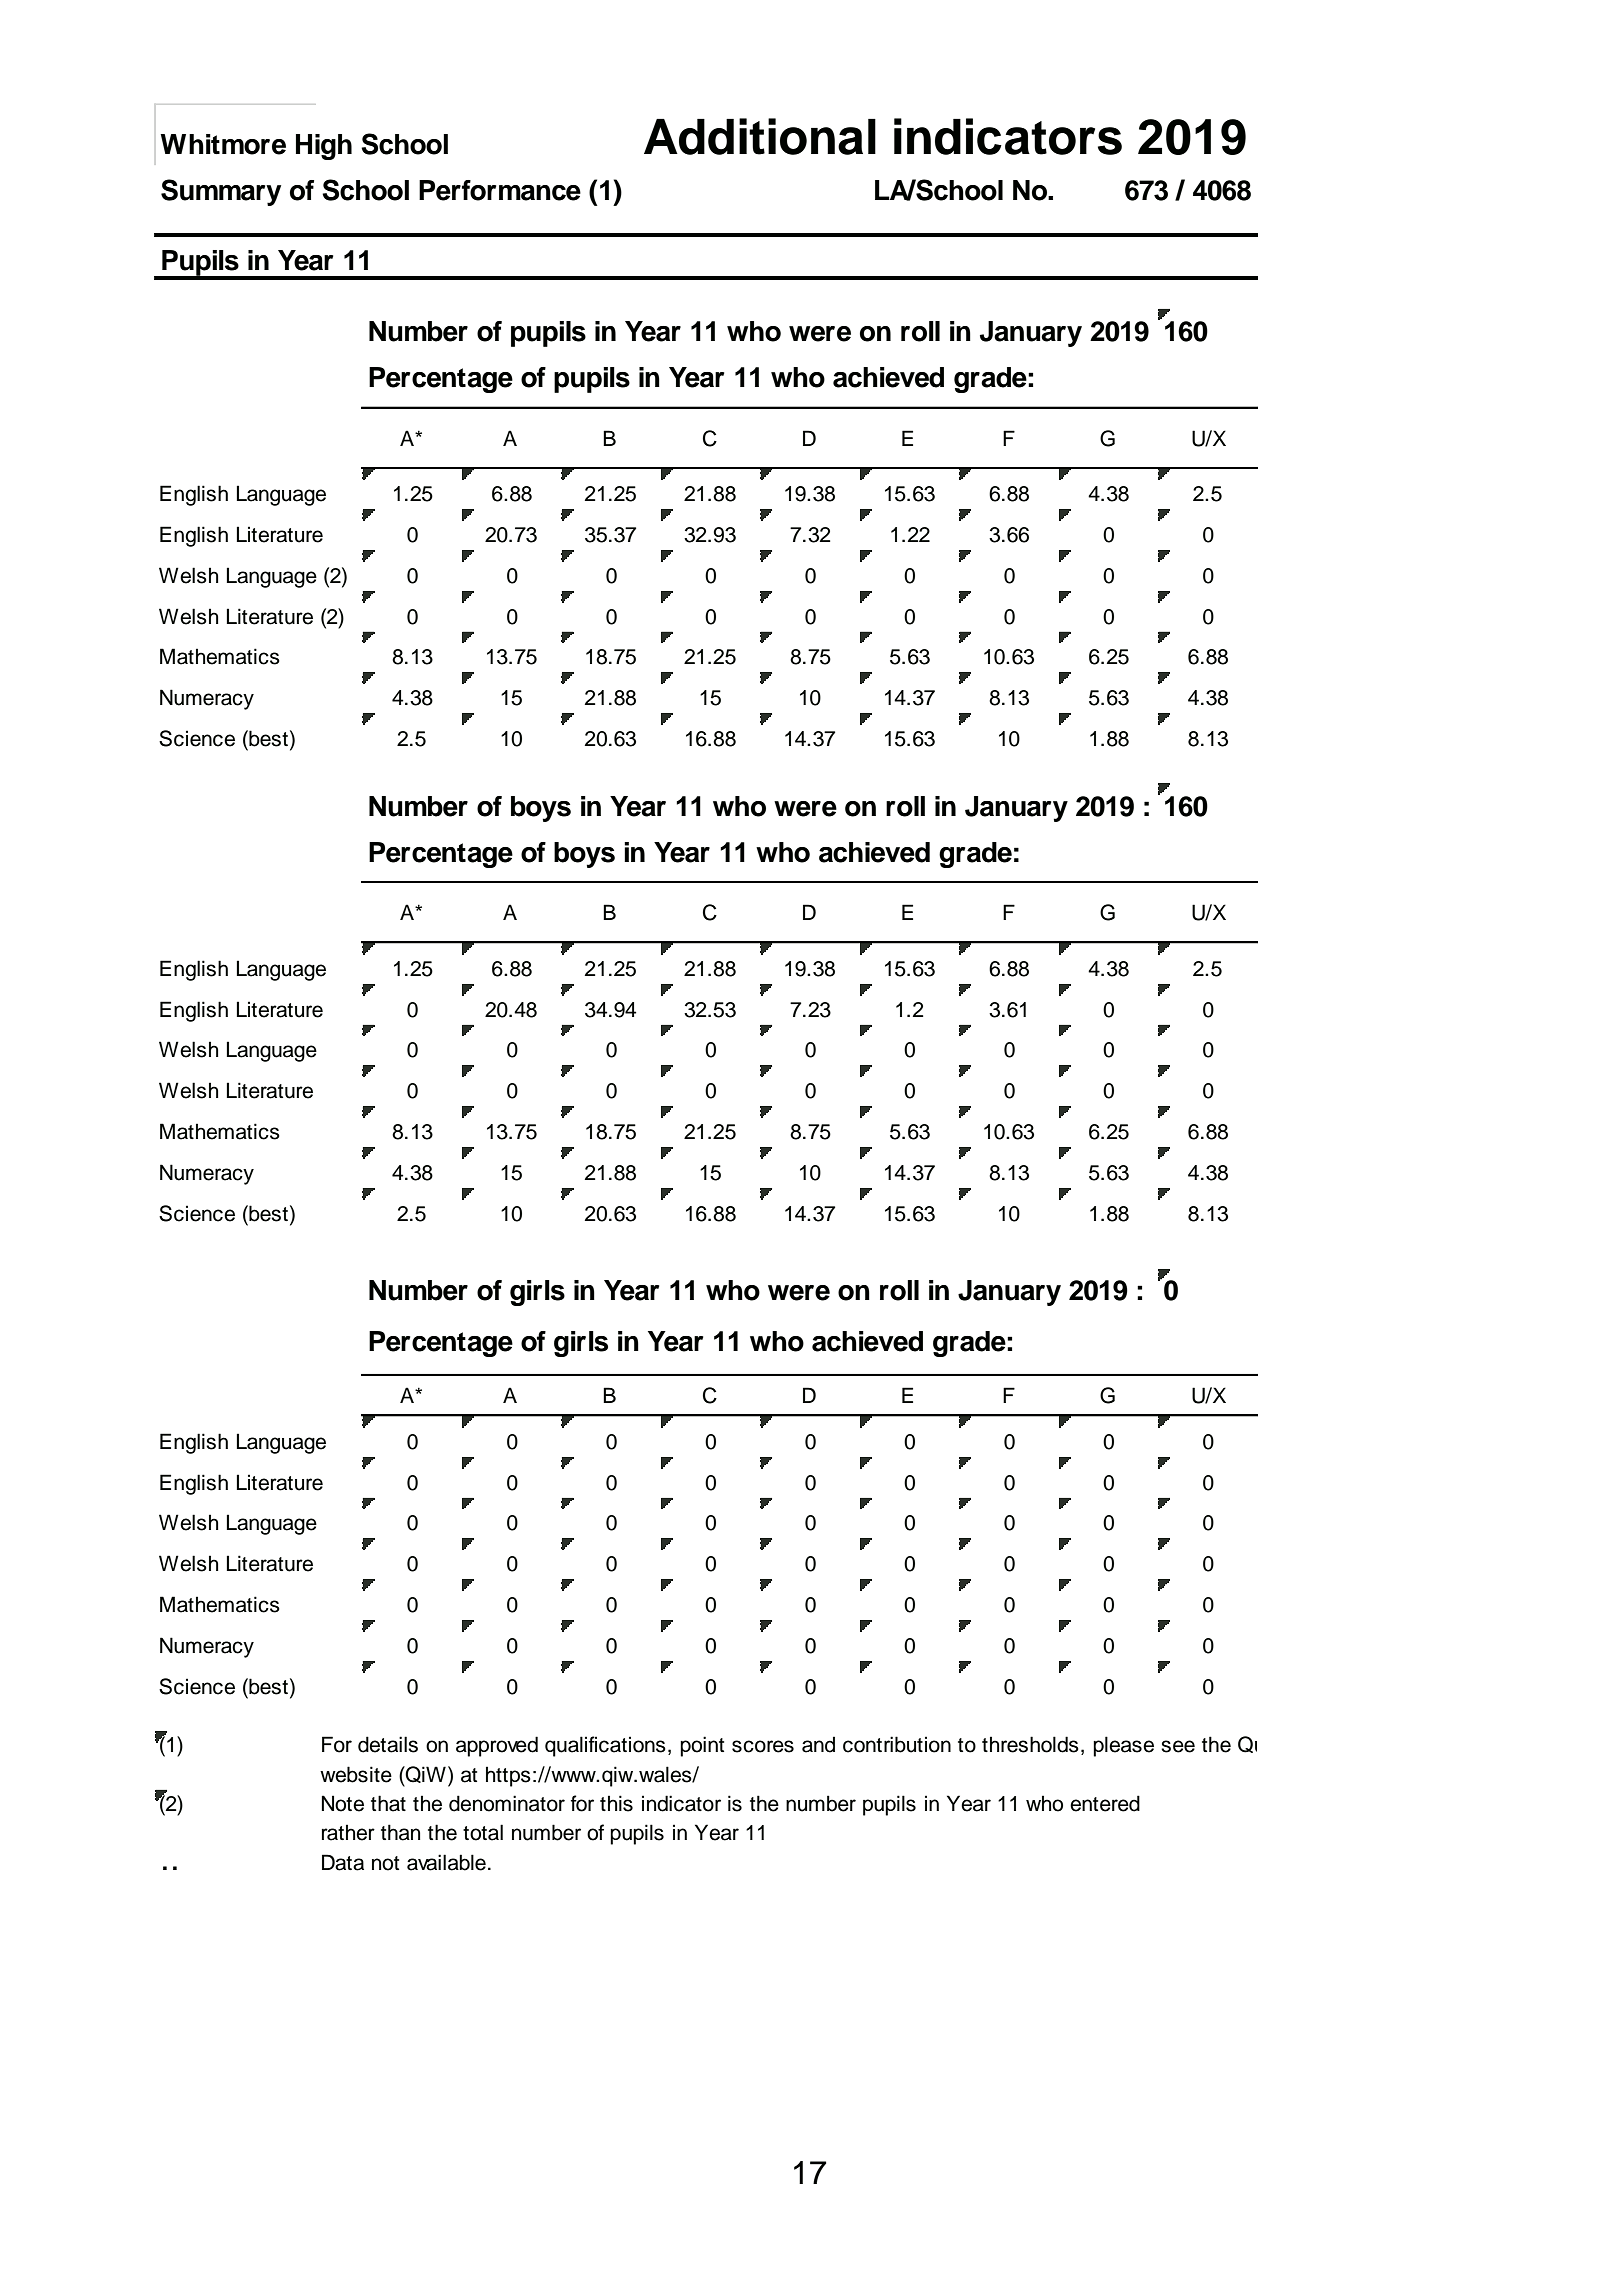 The width and height of the document is (1620, 2289). Describe the element at coordinates (760, 136) in the document. I see `Additional` at that location.
